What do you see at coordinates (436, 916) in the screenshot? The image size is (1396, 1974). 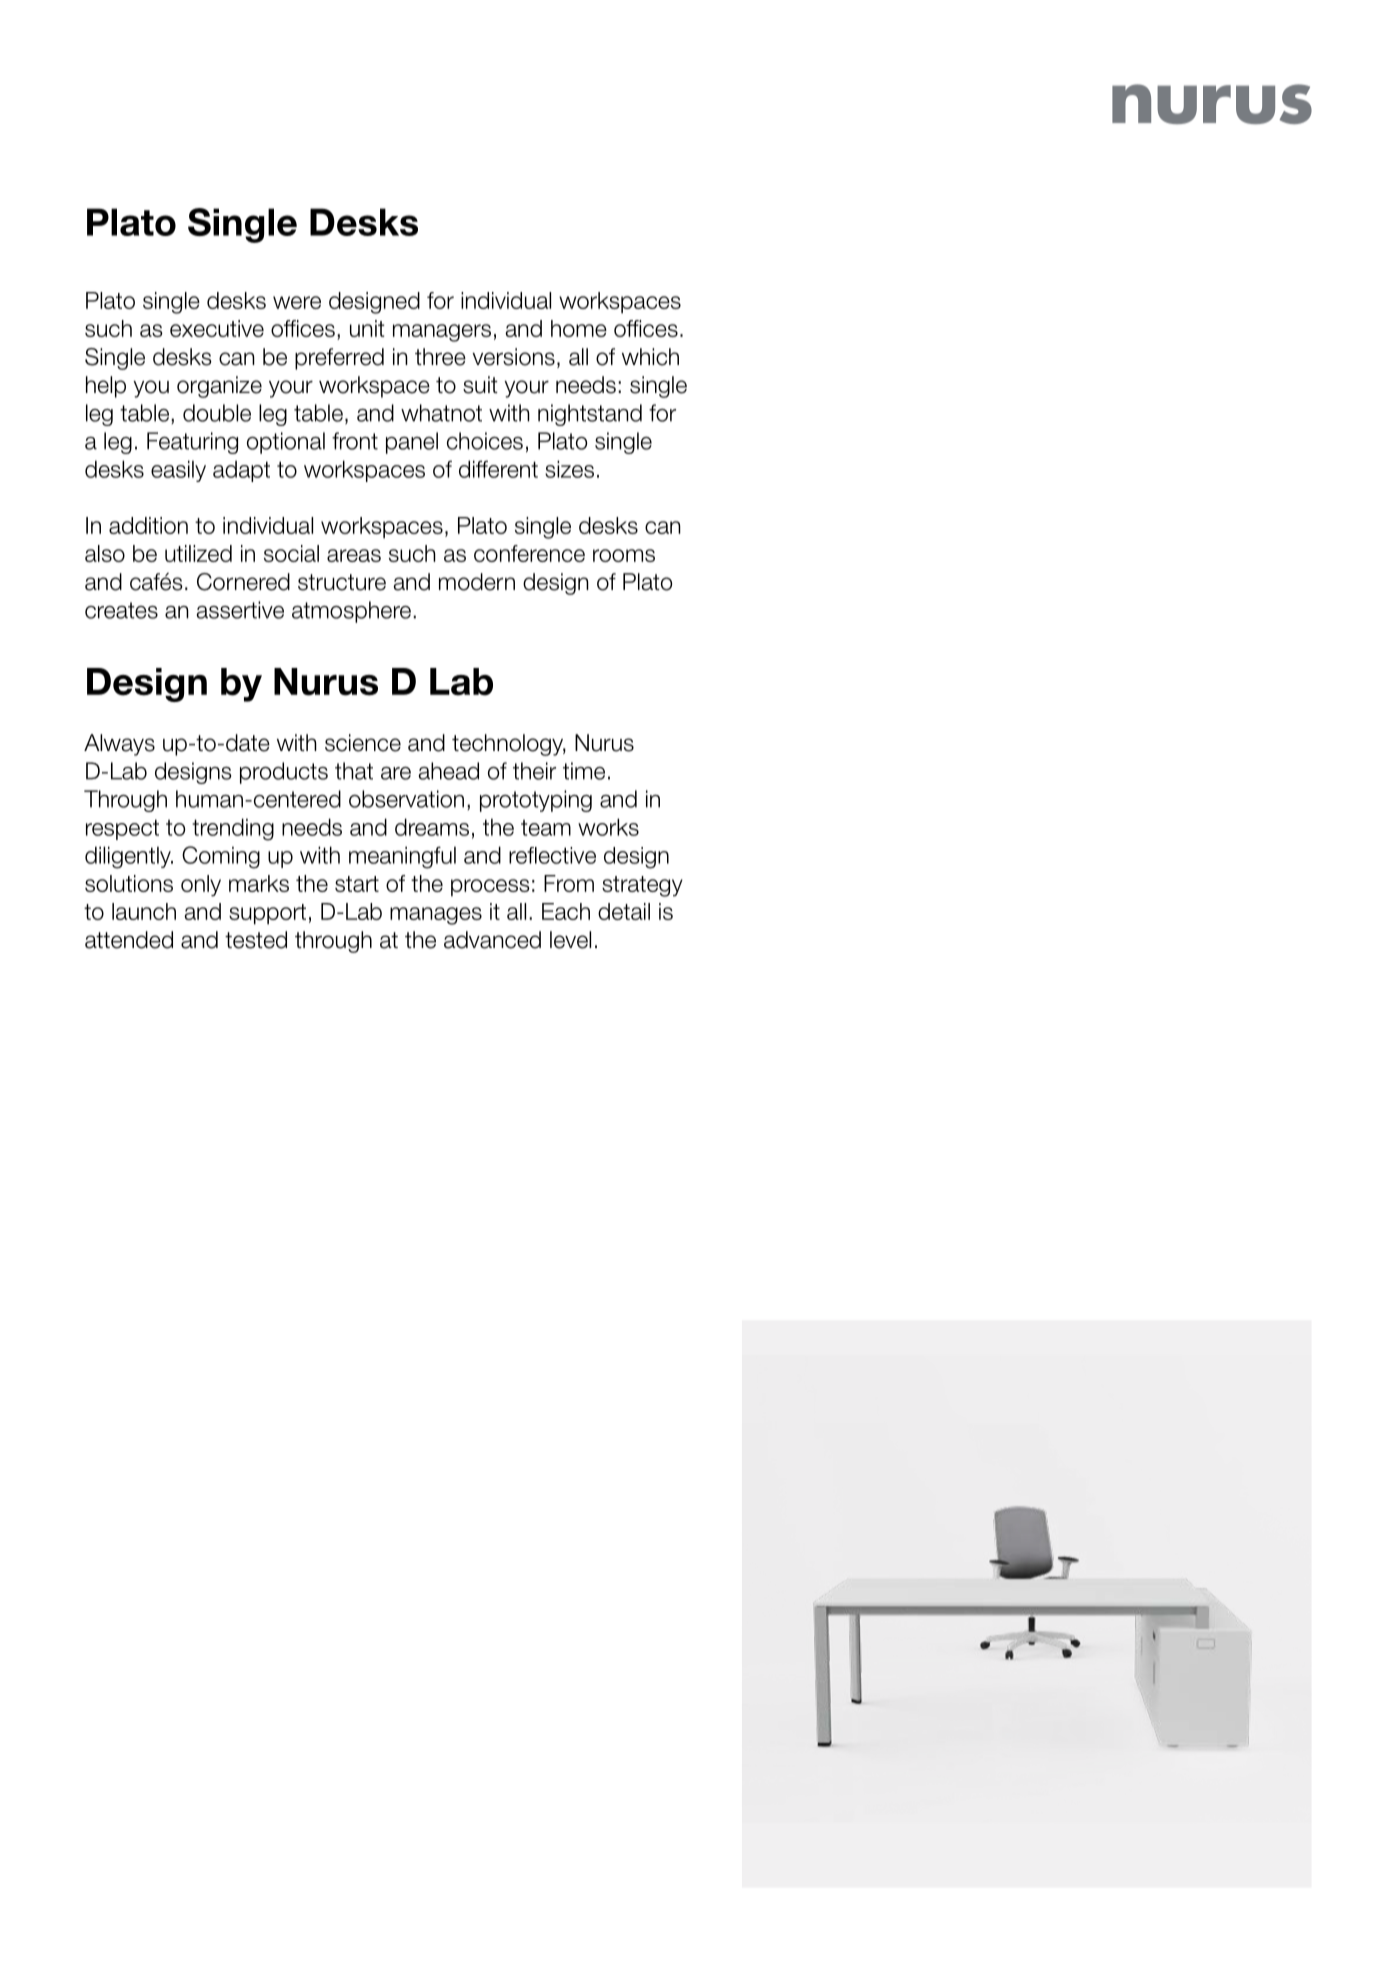 I see `manages` at bounding box center [436, 916].
